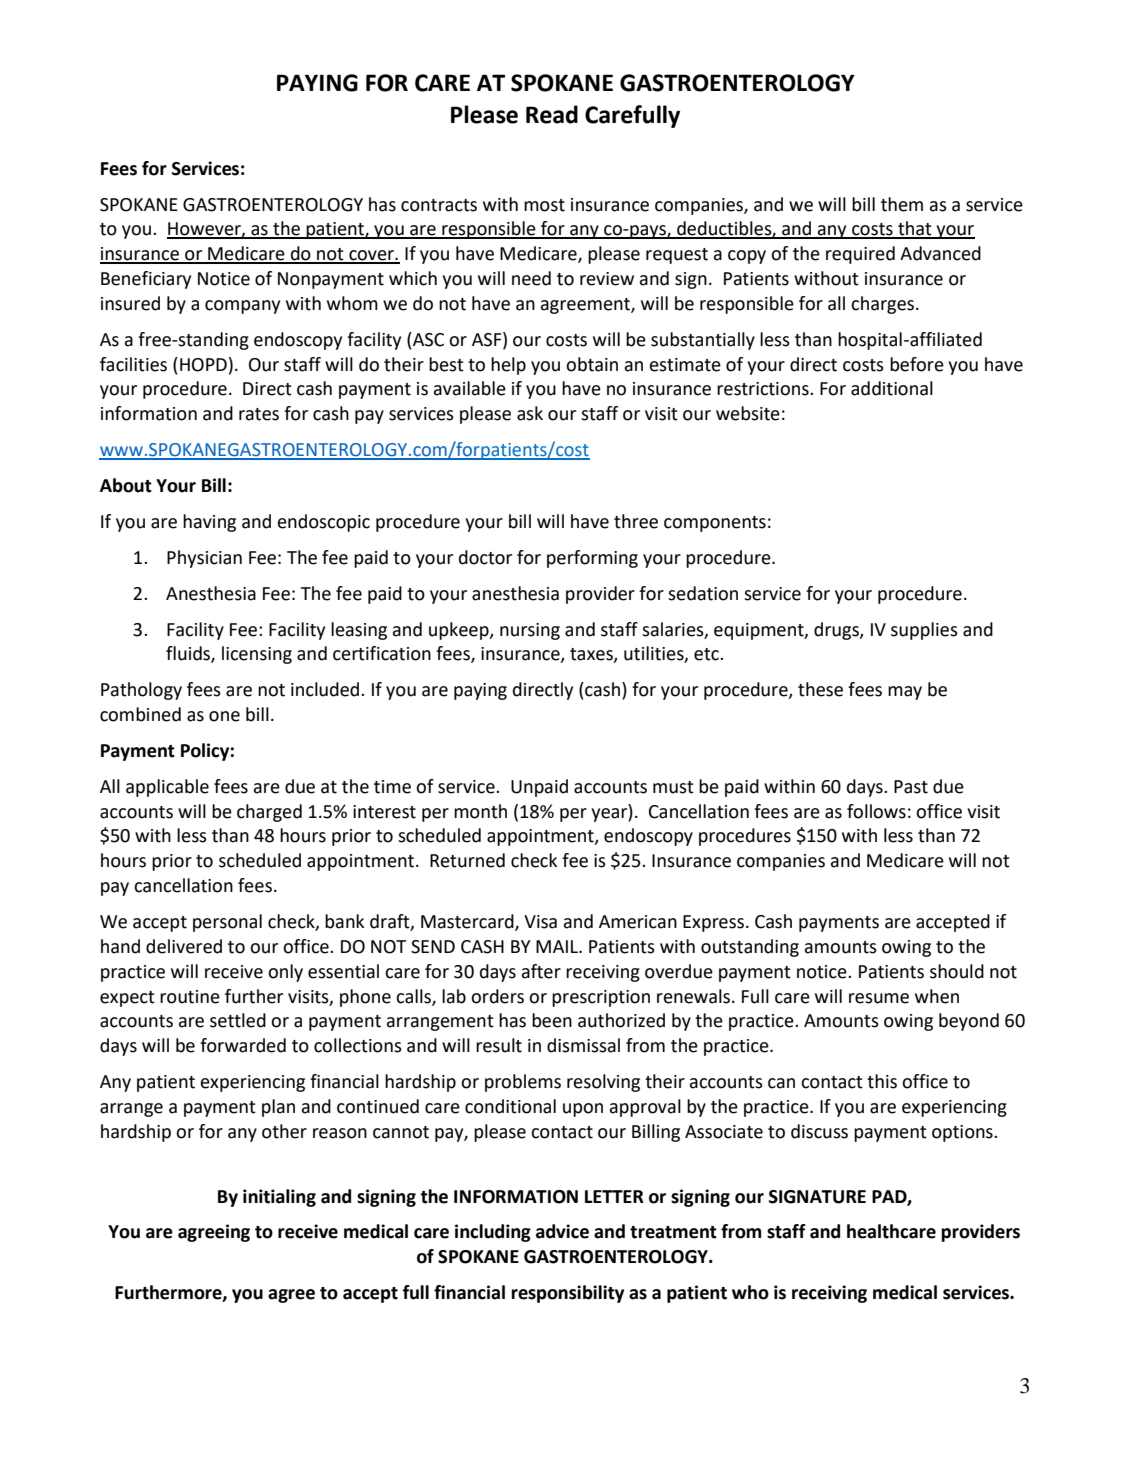 The height and width of the image is (1463, 1130). What do you see at coordinates (552, 1020) in the image?
I see `been` at bounding box center [552, 1020].
